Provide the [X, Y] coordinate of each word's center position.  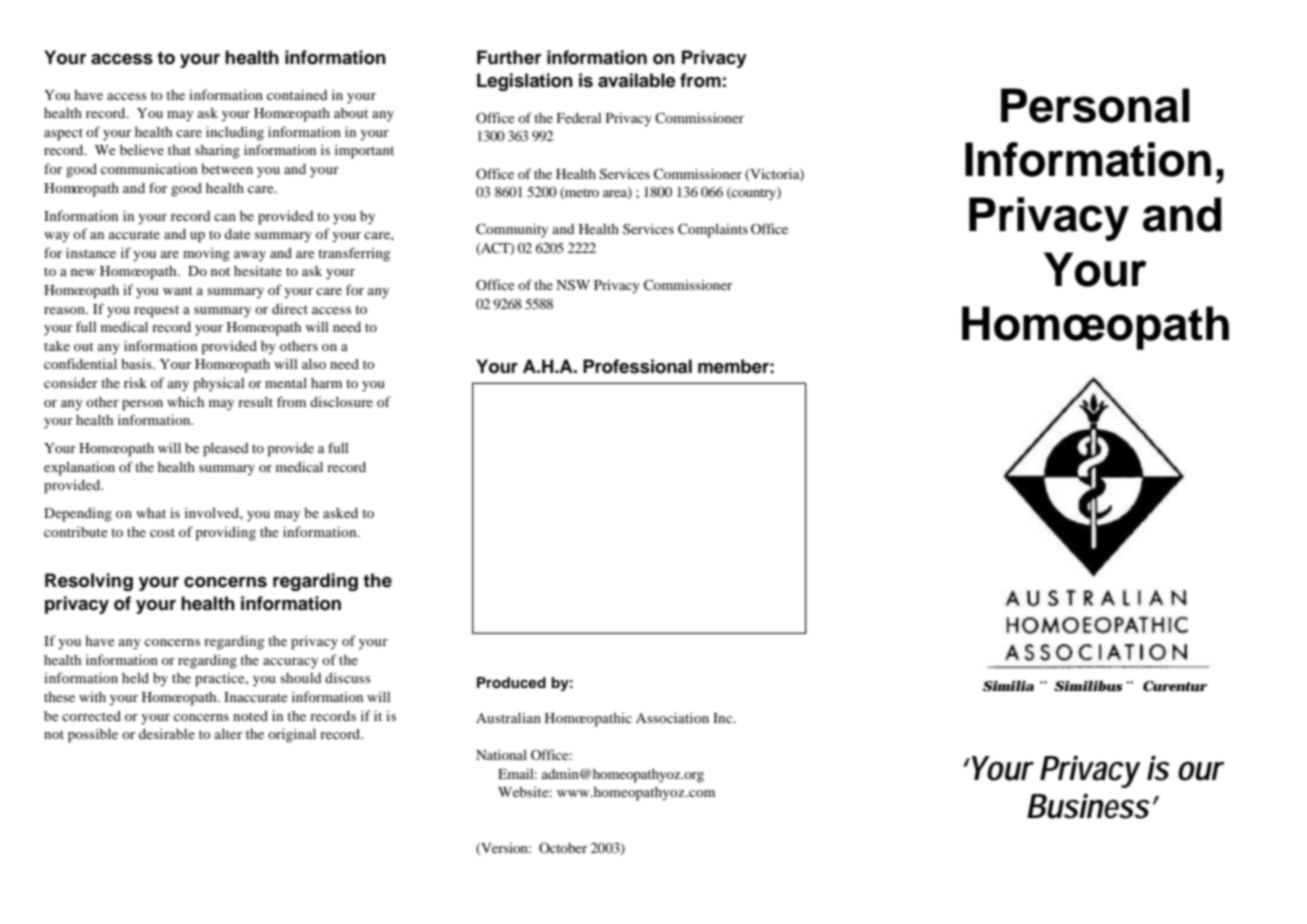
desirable [167, 734]
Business [1092, 806]
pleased [225, 450]
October [563, 848]
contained [297, 94]
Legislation [525, 82]
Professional [637, 366]
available [637, 80]
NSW [573, 285]
